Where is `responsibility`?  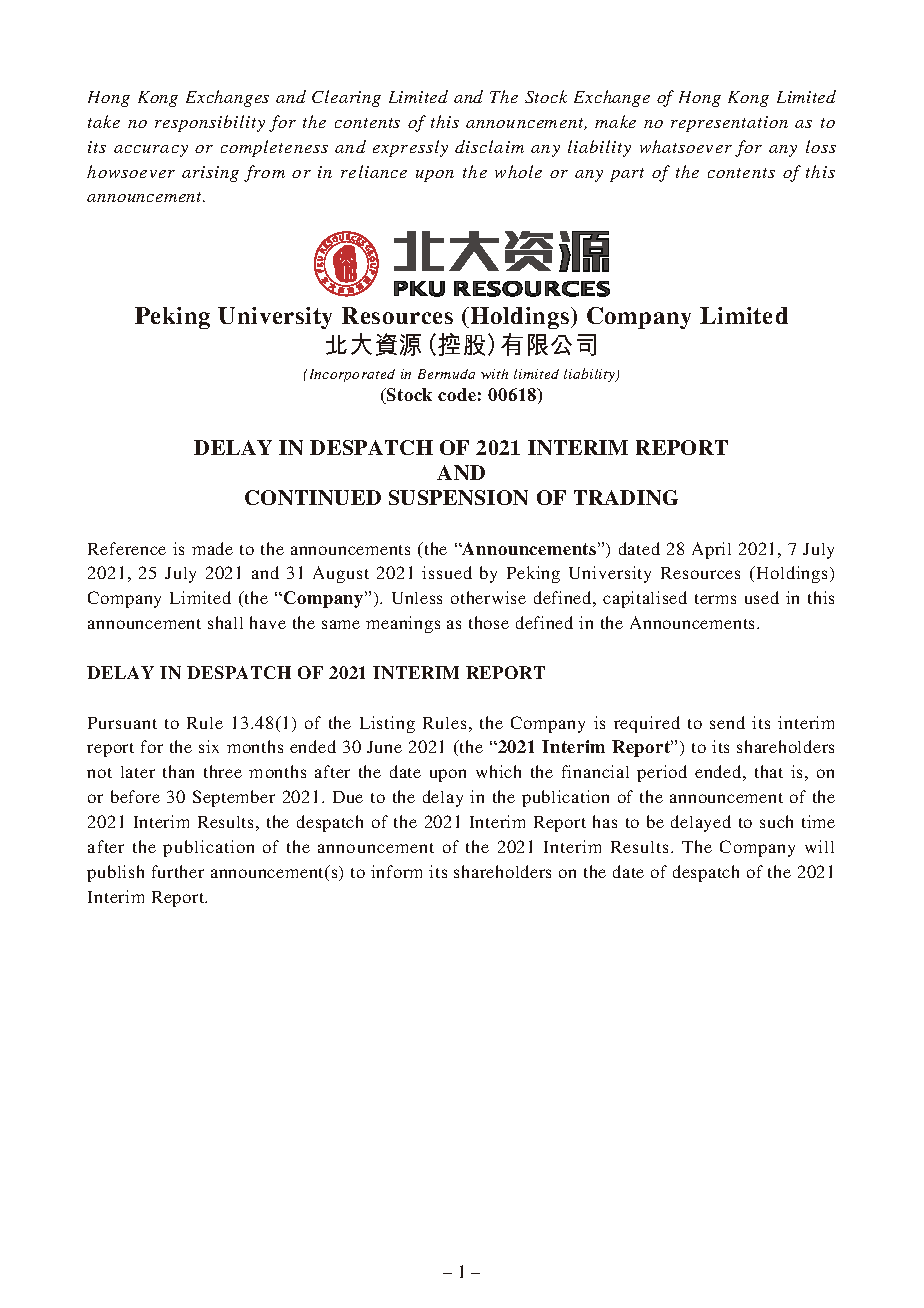 responsibility is located at coordinates (210, 123).
